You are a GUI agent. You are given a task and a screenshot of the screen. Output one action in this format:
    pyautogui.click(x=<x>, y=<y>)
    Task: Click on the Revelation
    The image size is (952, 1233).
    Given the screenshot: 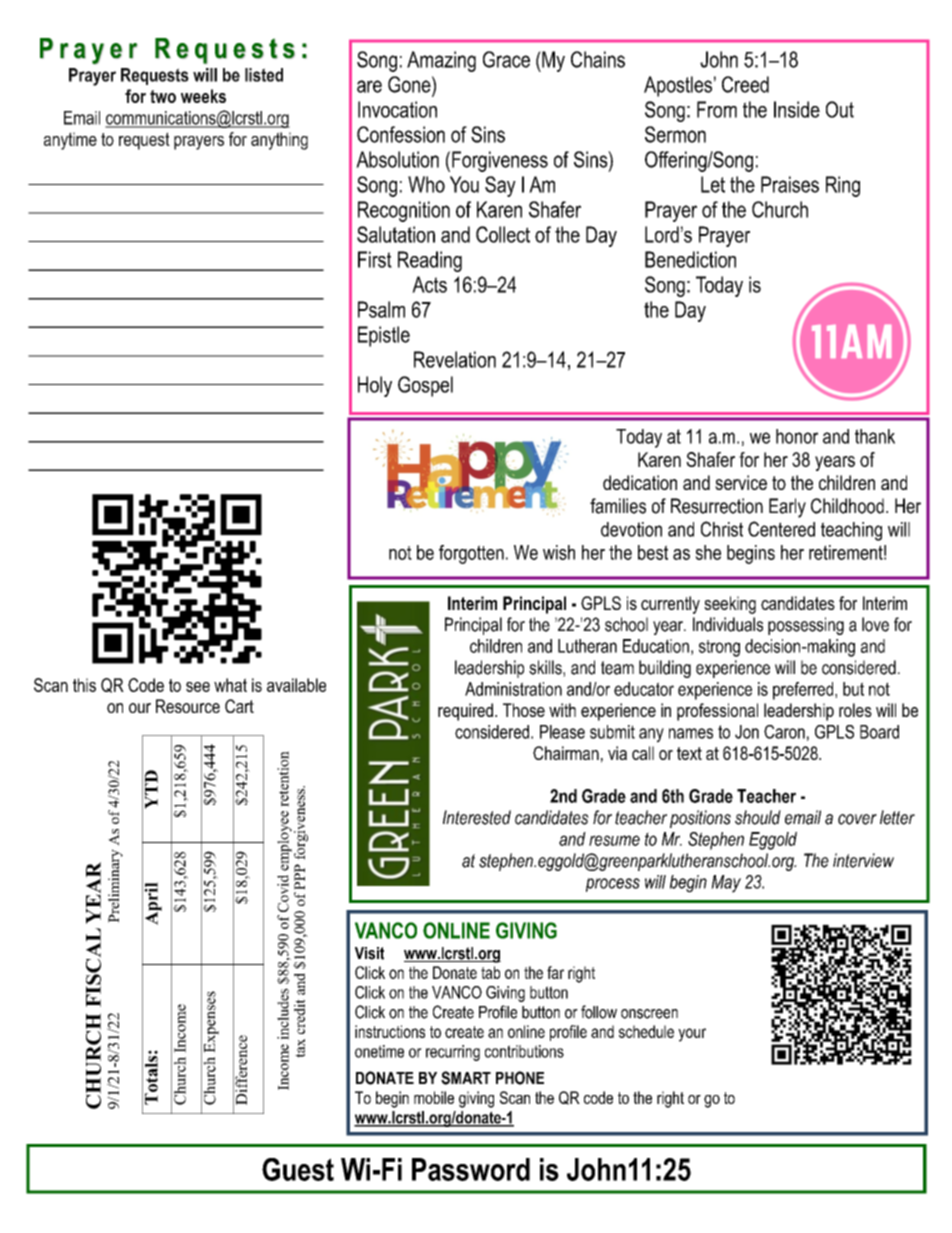 What is the action you would take?
    pyautogui.click(x=455, y=359)
